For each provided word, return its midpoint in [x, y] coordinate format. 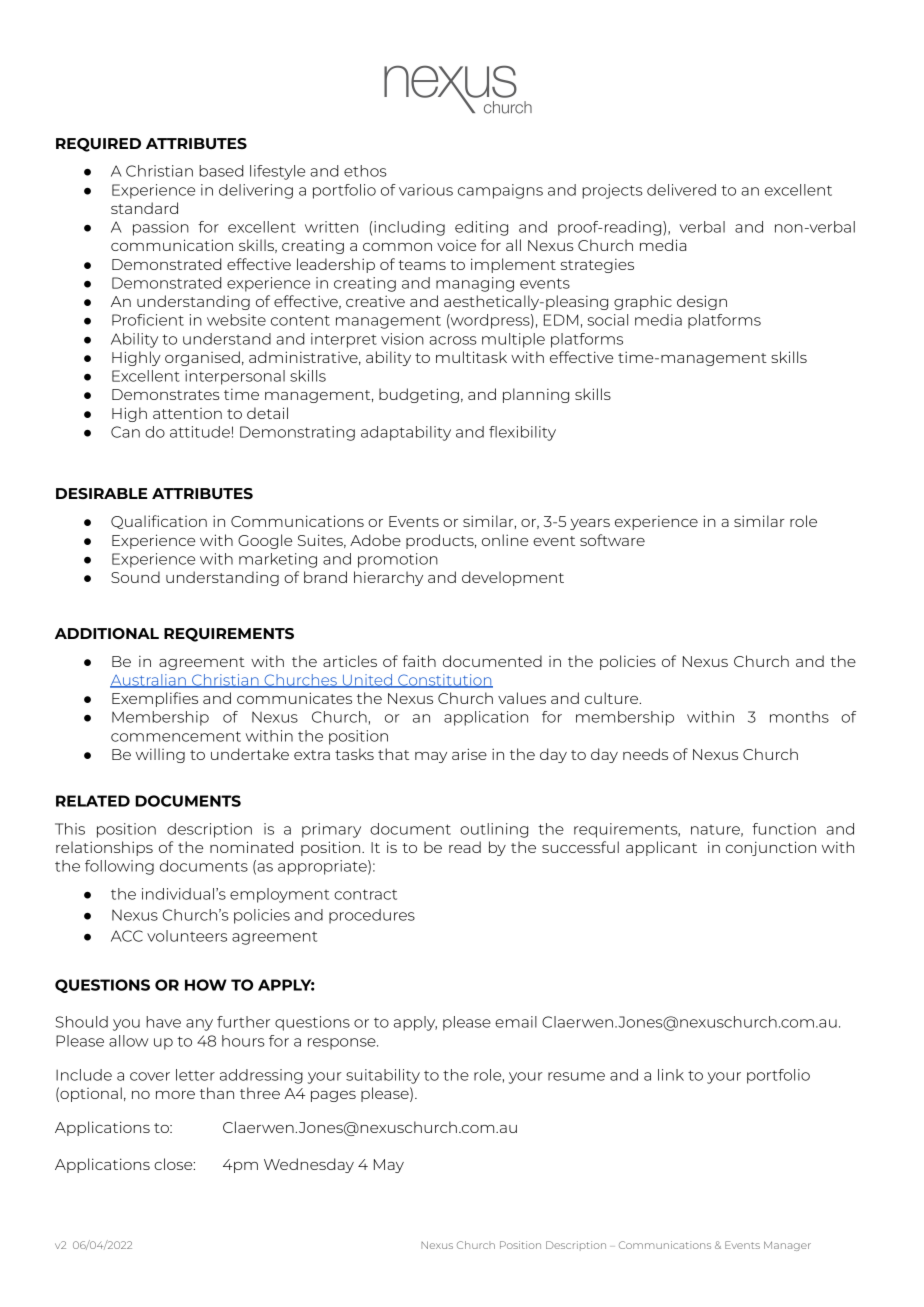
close [174, 1164]
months [799, 717]
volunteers [187, 936]
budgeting [419, 395]
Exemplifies [155, 699]
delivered [681, 190]
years [590, 524]
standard [144, 208]
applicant [661, 848]
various [426, 190]
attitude [200, 432]
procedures [372, 916]
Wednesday [309, 1165]
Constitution [444, 681]
